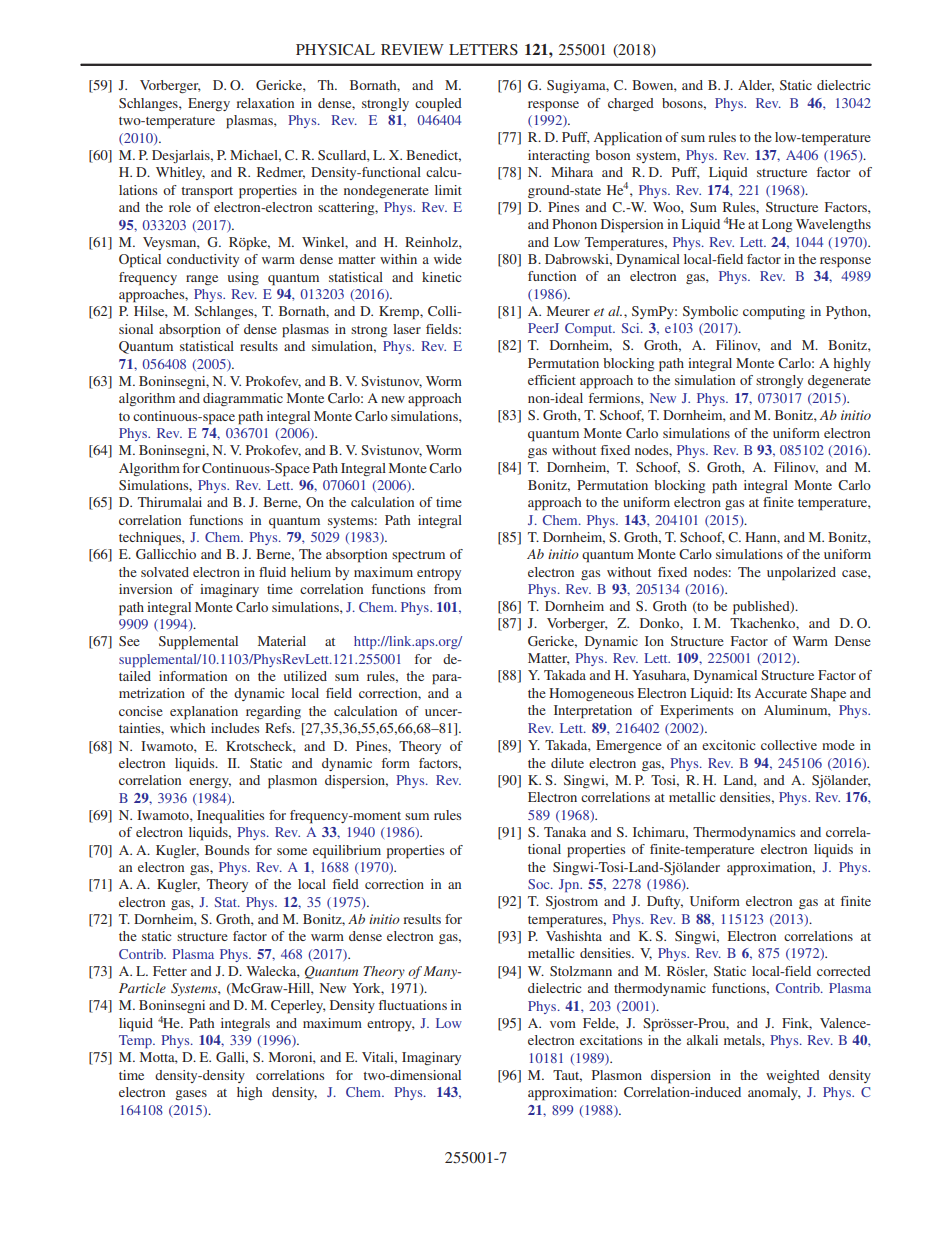  What do you see at coordinates (272, 572) in the image?
I see `fluid` at bounding box center [272, 572].
